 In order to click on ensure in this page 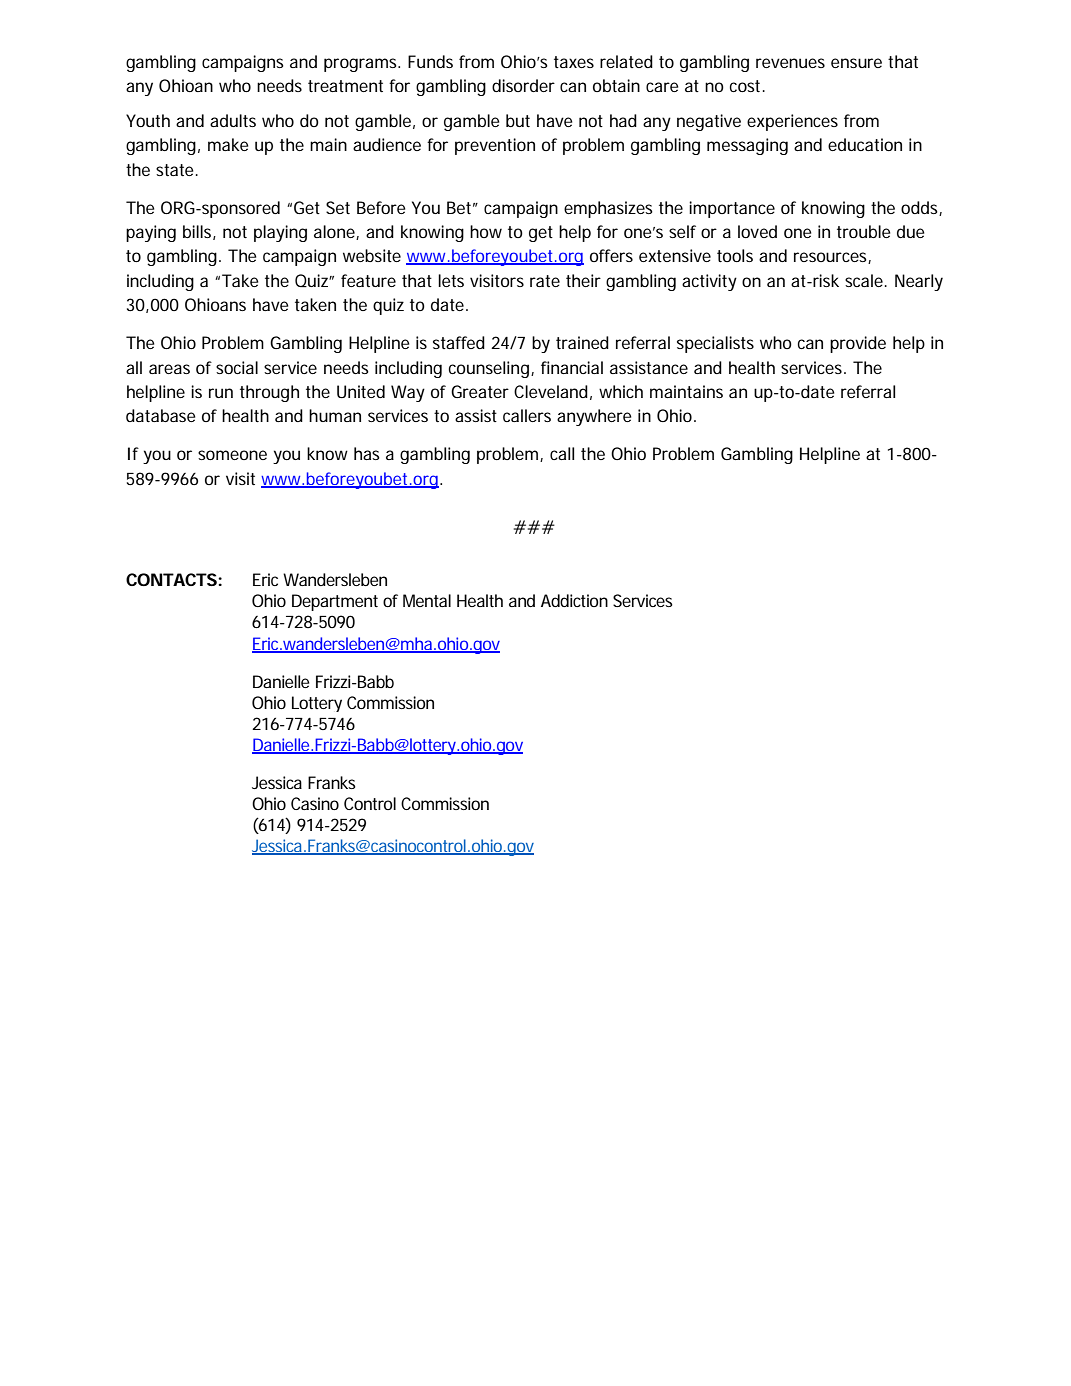, I will do `click(856, 63)`.
